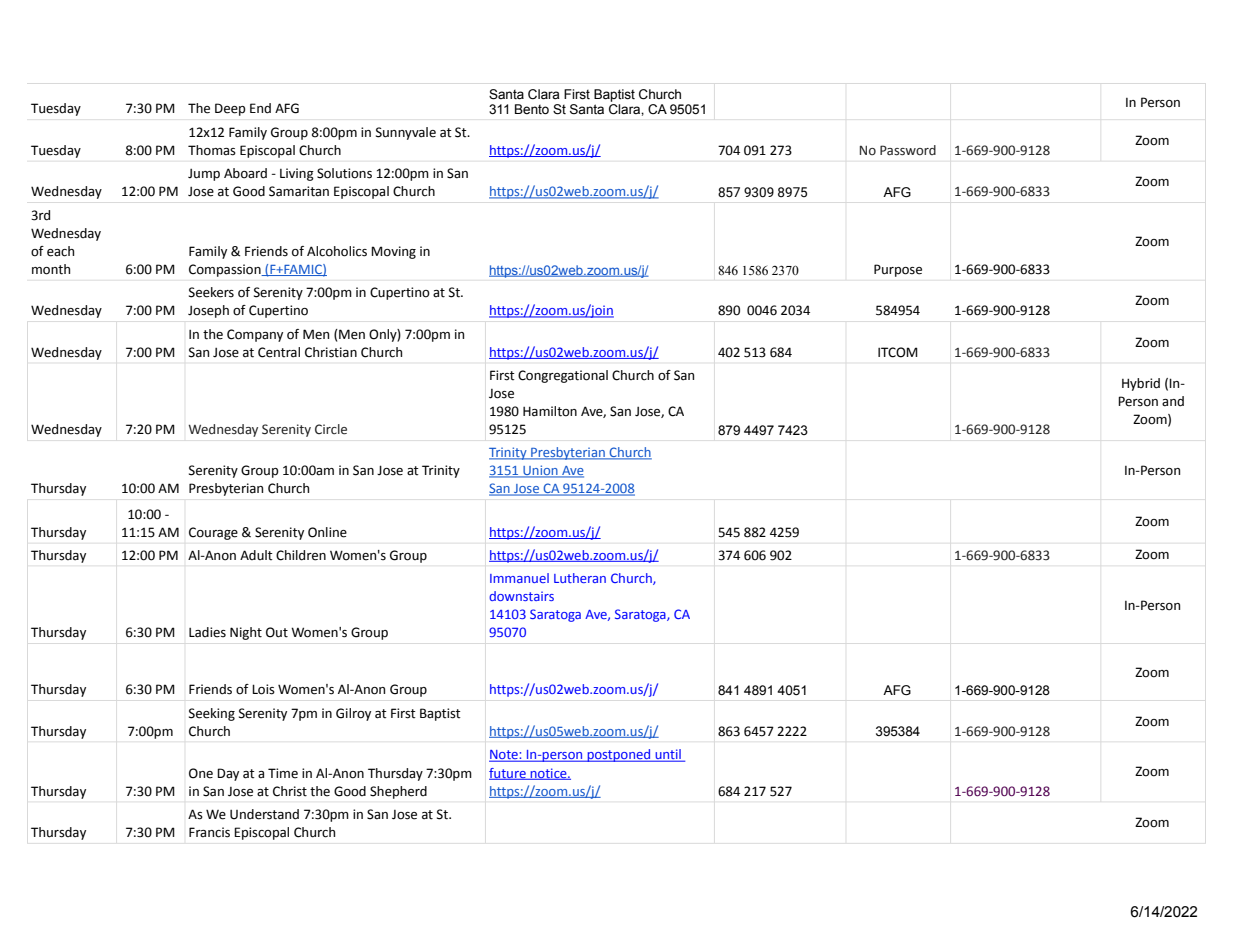 The height and width of the screenshot is (952, 1233). Describe the element at coordinates (213, 533) in the screenshot. I see `Courage` at that location.
